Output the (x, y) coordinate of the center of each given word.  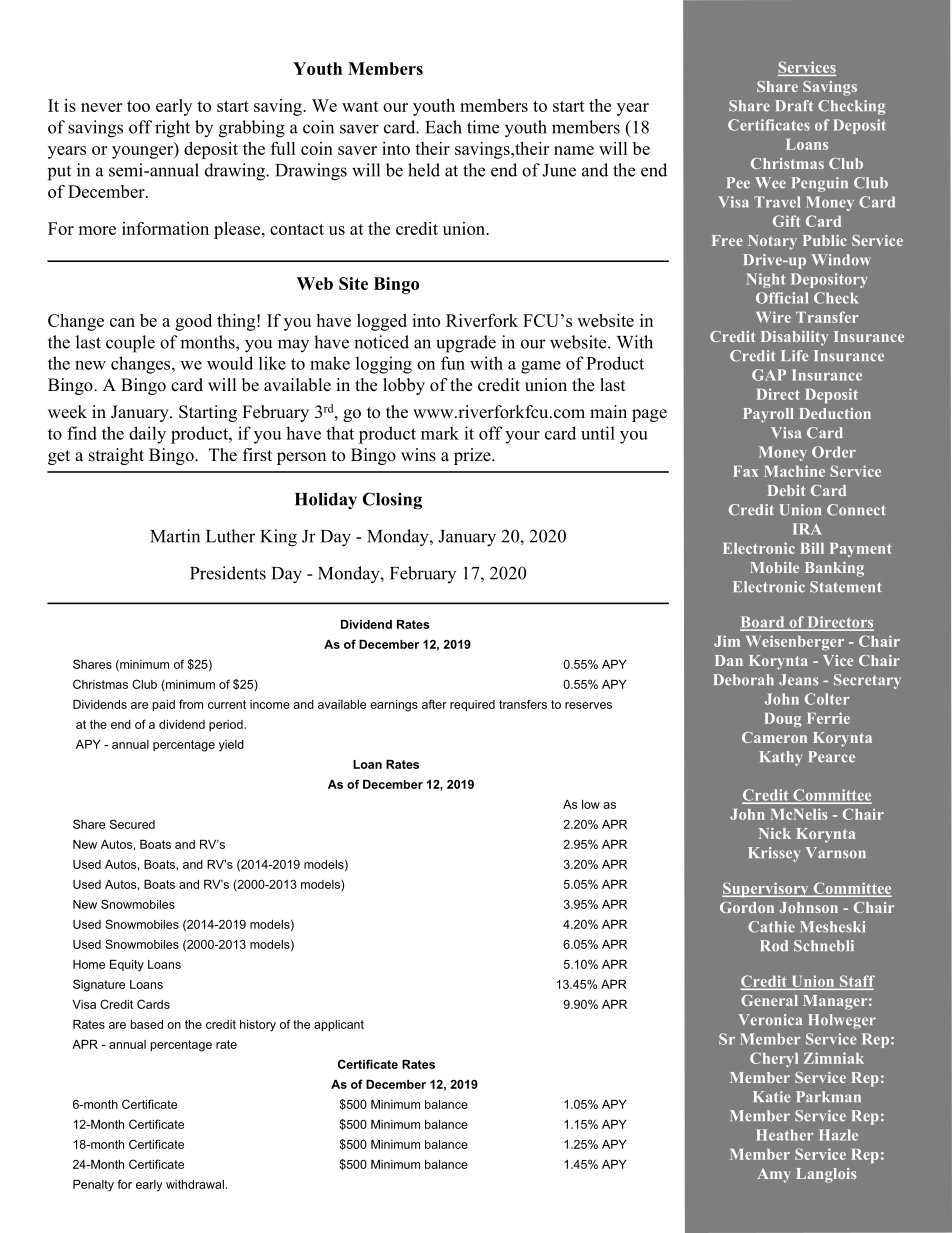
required (472, 706)
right (172, 129)
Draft (794, 105)
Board (763, 623)
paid (164, 706)
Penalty (93, 1186)
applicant (339, 1026)
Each (443, 127)
